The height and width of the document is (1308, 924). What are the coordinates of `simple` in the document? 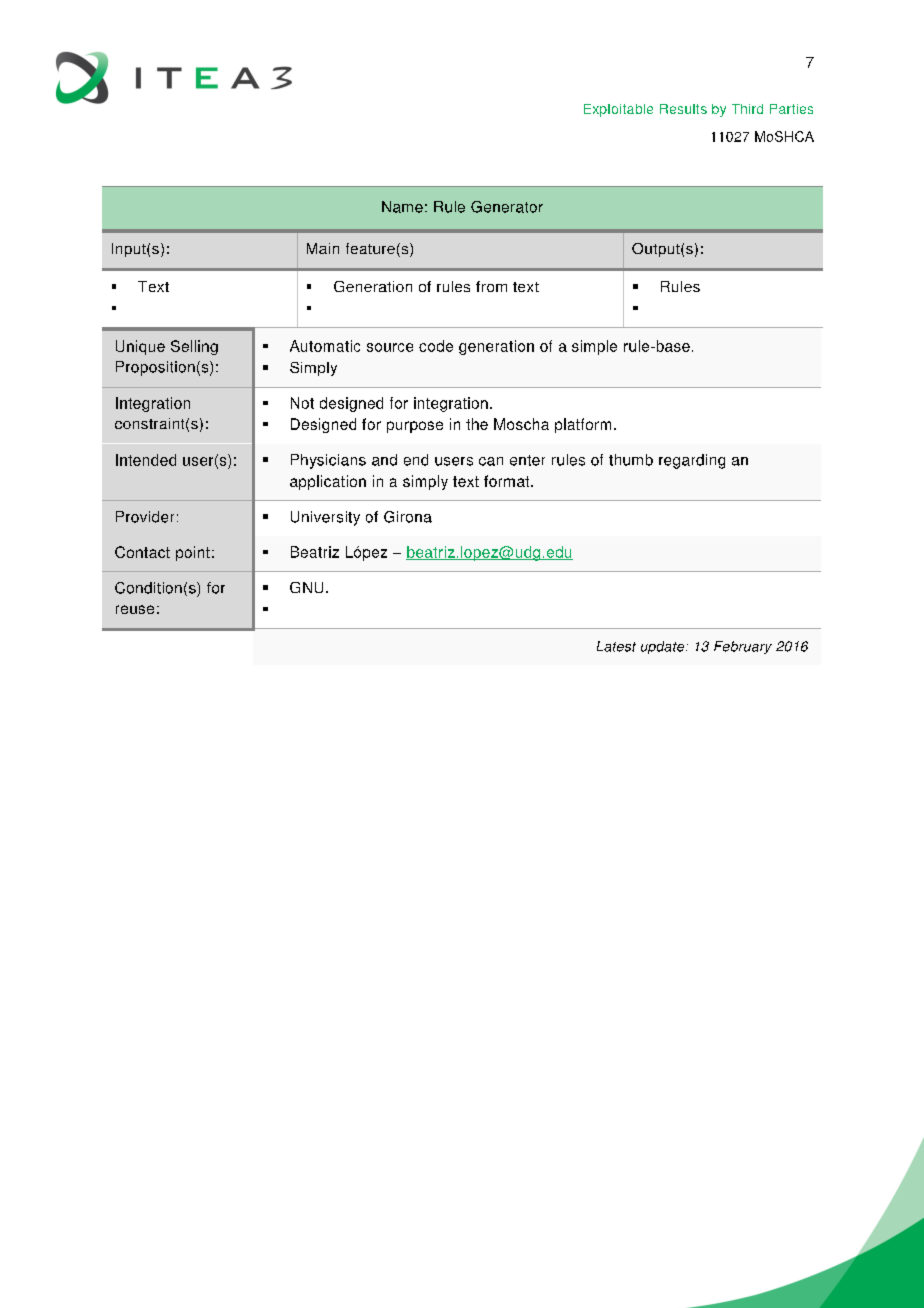 It's located at (594, 347).
